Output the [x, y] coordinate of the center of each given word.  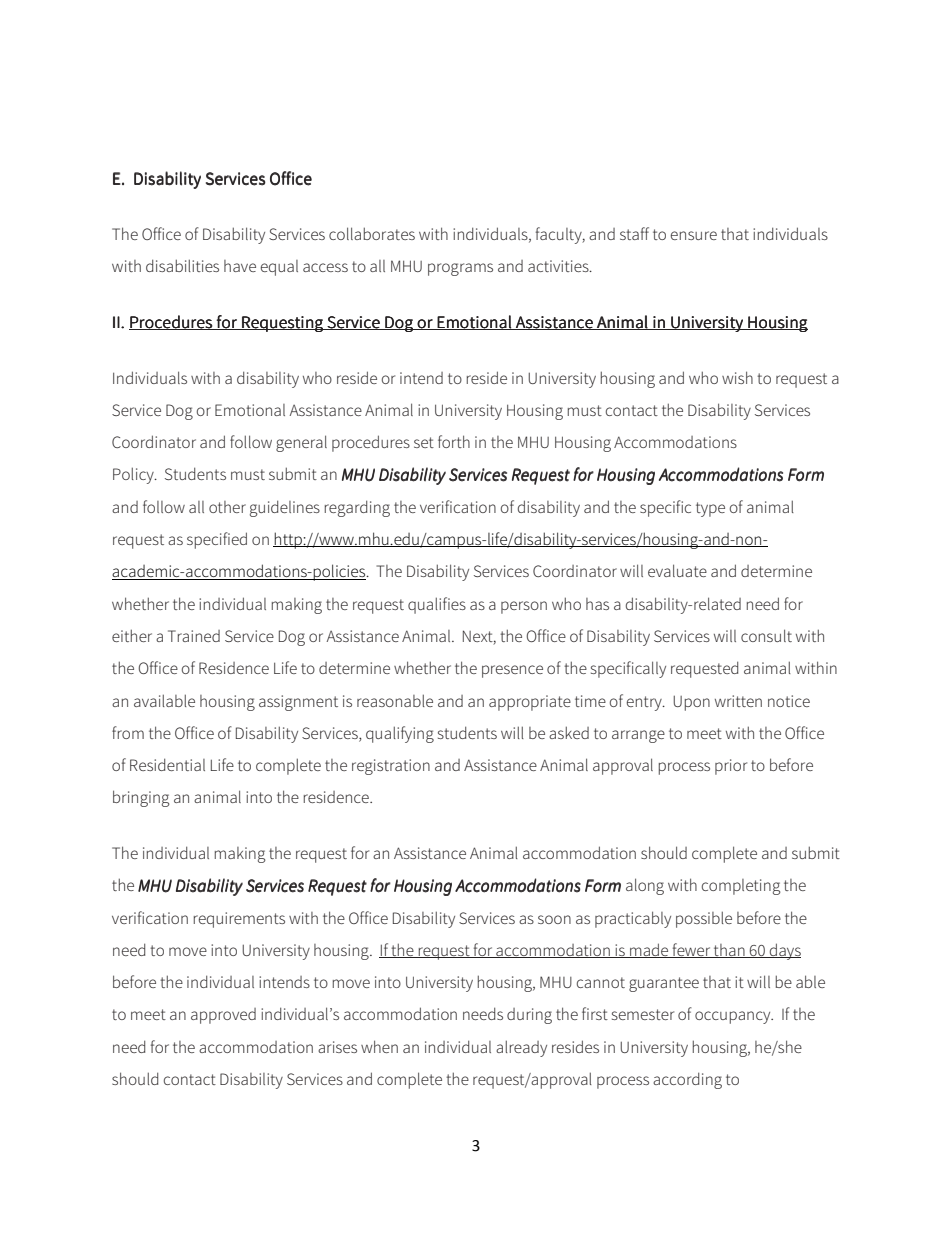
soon [554, 919]
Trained [194, 636]
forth [454, 441]
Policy [134, 475]
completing [741, 887]
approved [223, 1016]
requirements [239, 920]
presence [512, 671]
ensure [694, 235]
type [710, 509]
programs [460, 269]
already [521, 1048]
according [687, 1080]
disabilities [182, 265]
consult [766, 635]
